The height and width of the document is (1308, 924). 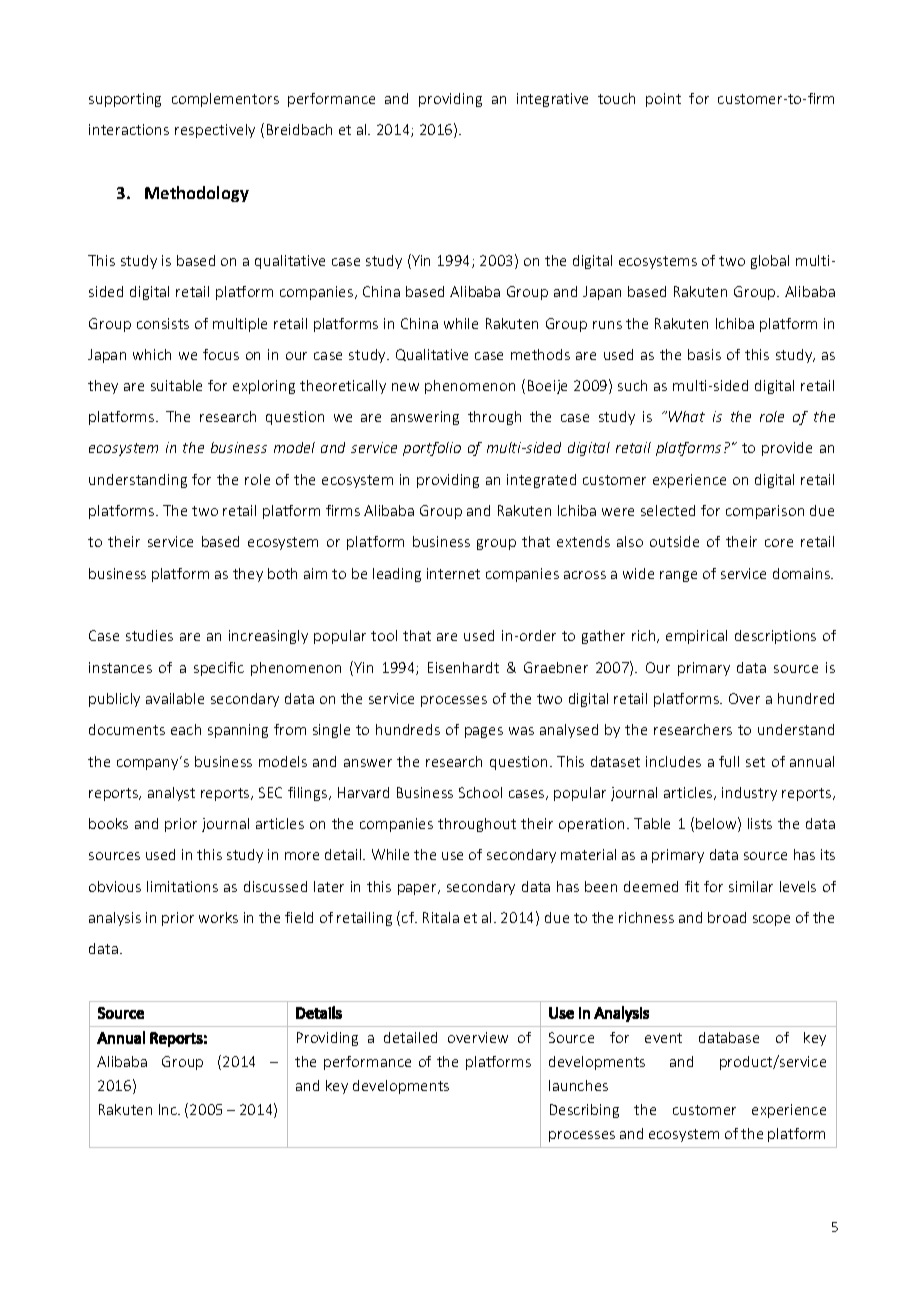 What do you see at coordinates (264, 387) in the document?
I see `exploring` at bounding box center [264, 387].
